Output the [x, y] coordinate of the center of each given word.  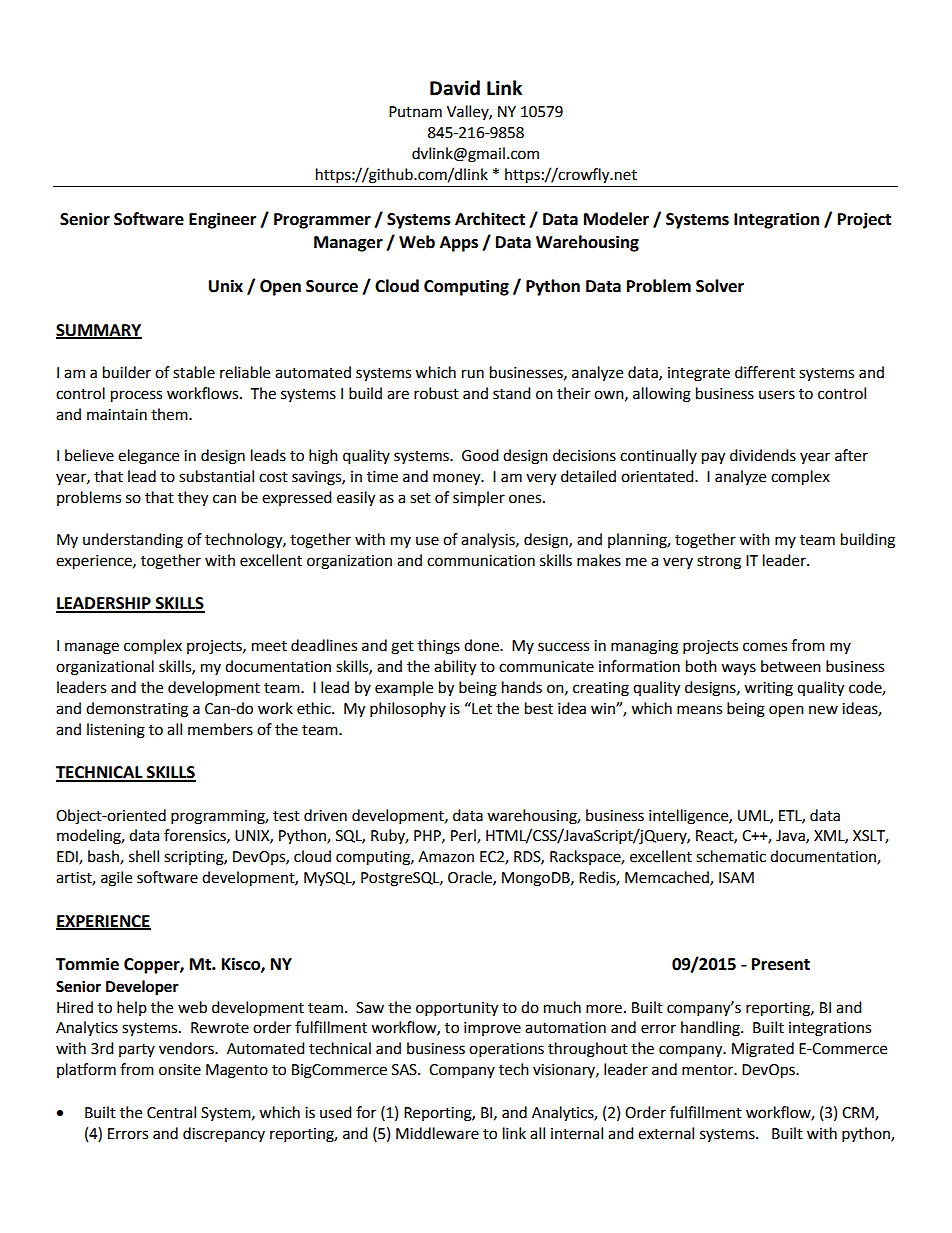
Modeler [616, 219]
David [455, 88]
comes [765, 647]
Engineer [222, 220]
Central [171, 1112]
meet [269, 646]
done [482, 645]
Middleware [437, 1133]
